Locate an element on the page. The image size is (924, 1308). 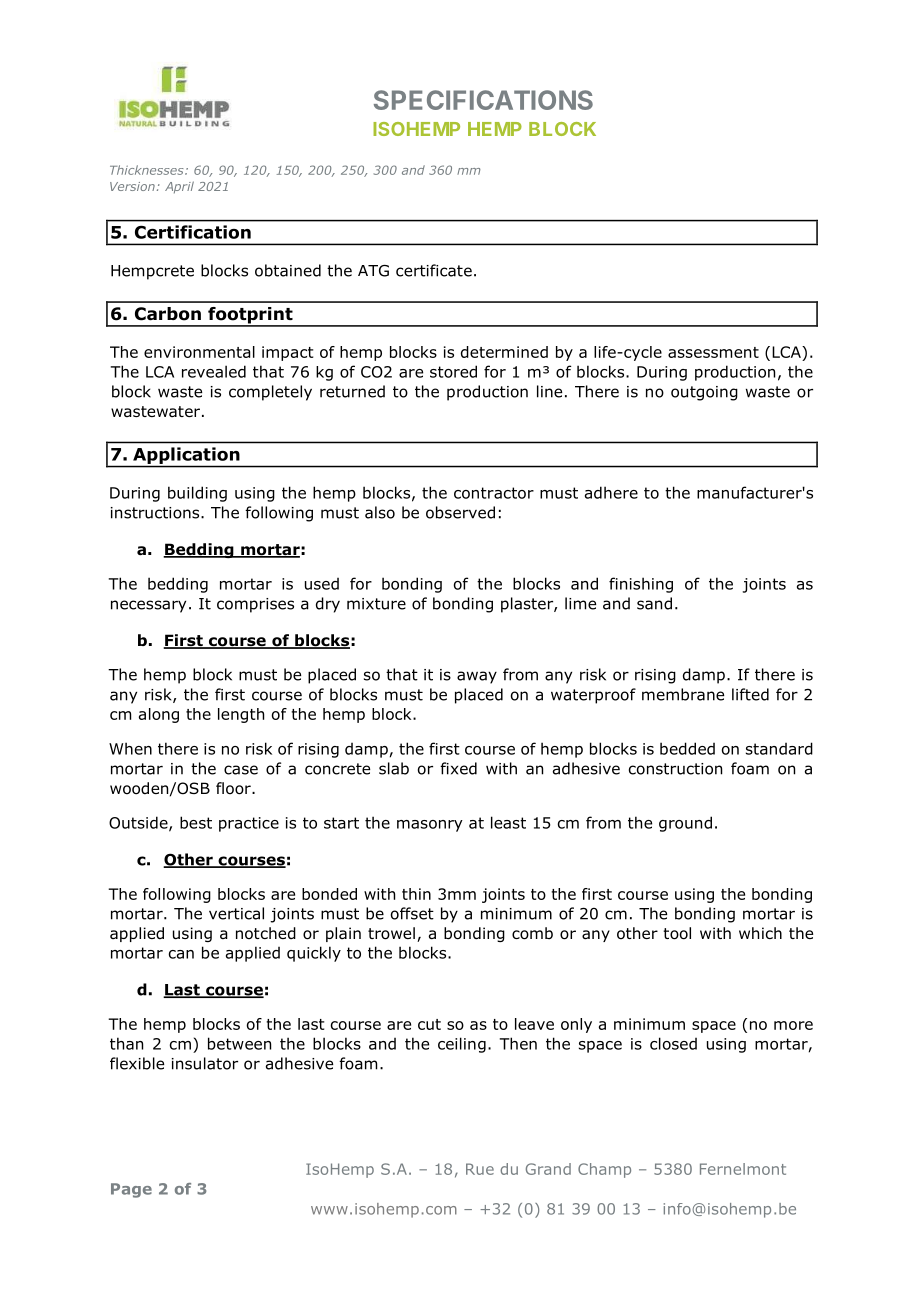
membrane is located at coordinates (683, 694).
